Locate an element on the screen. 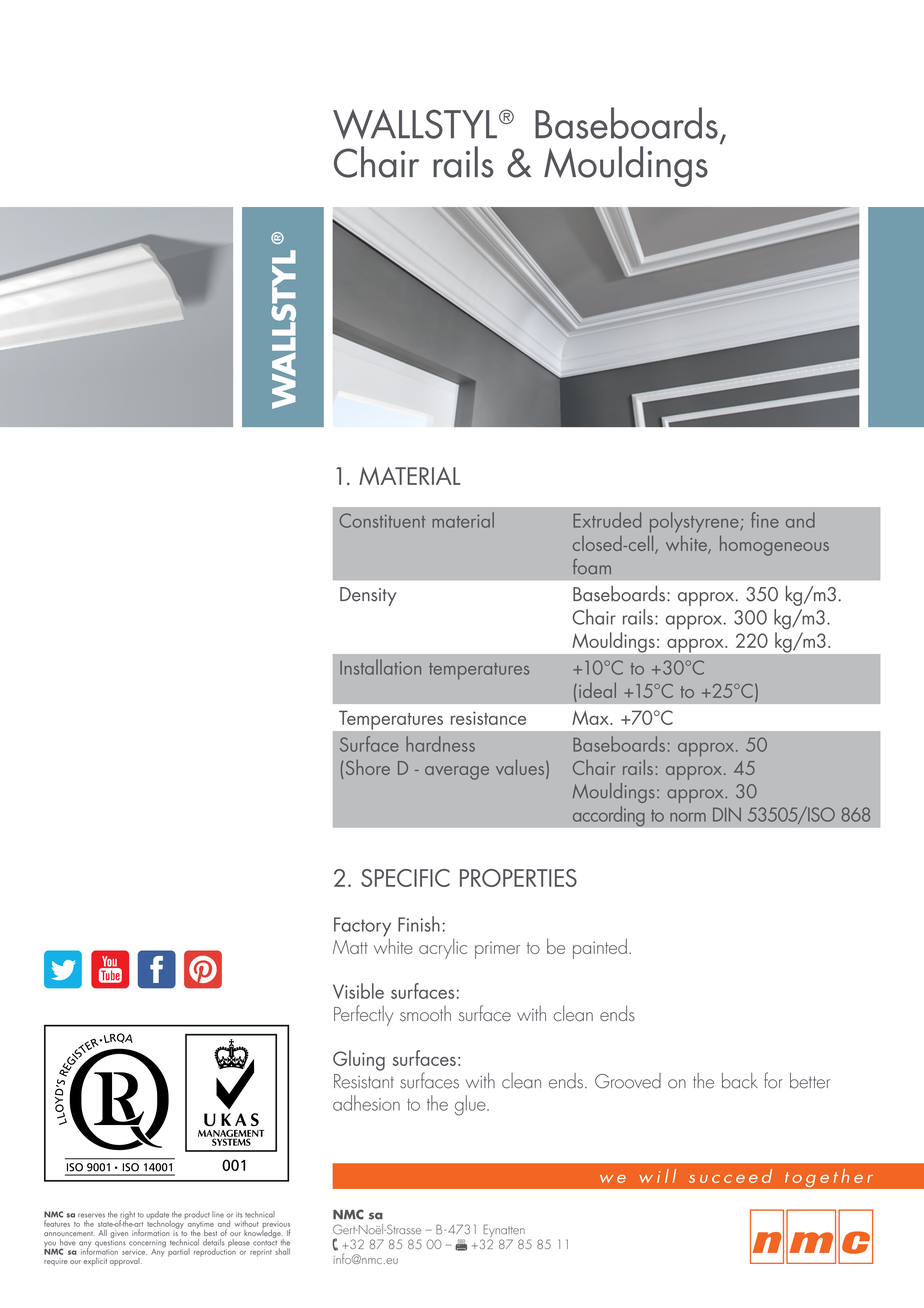 The height and width of the screenshot is (1308, 924). hardness is located at coordinates (440, 744).
